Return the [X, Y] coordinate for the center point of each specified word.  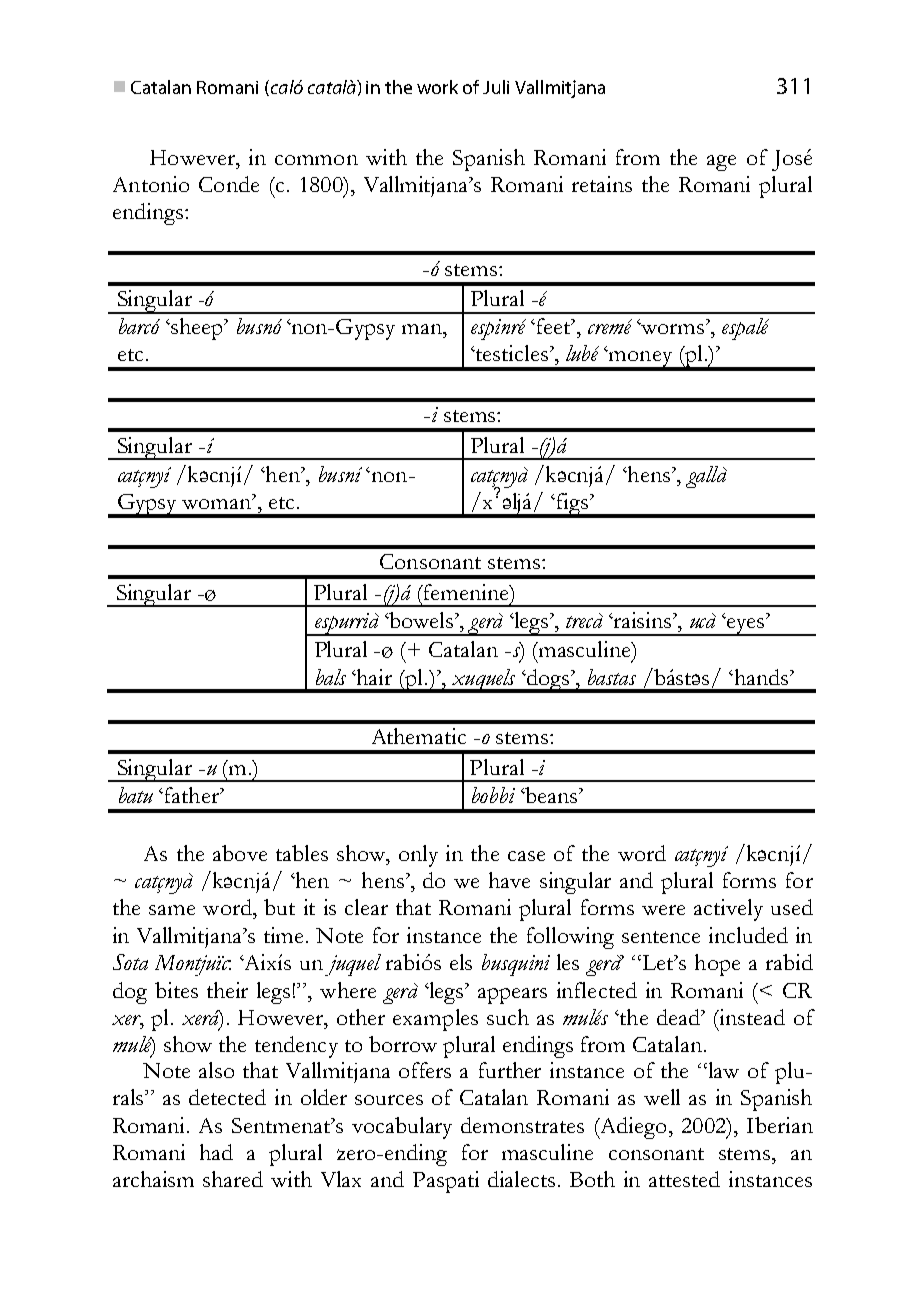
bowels [421, 620]
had [216, 1152]
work [437, 87]
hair [373, 677]
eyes [746, 626]
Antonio [151, 184]
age [721, 163]
